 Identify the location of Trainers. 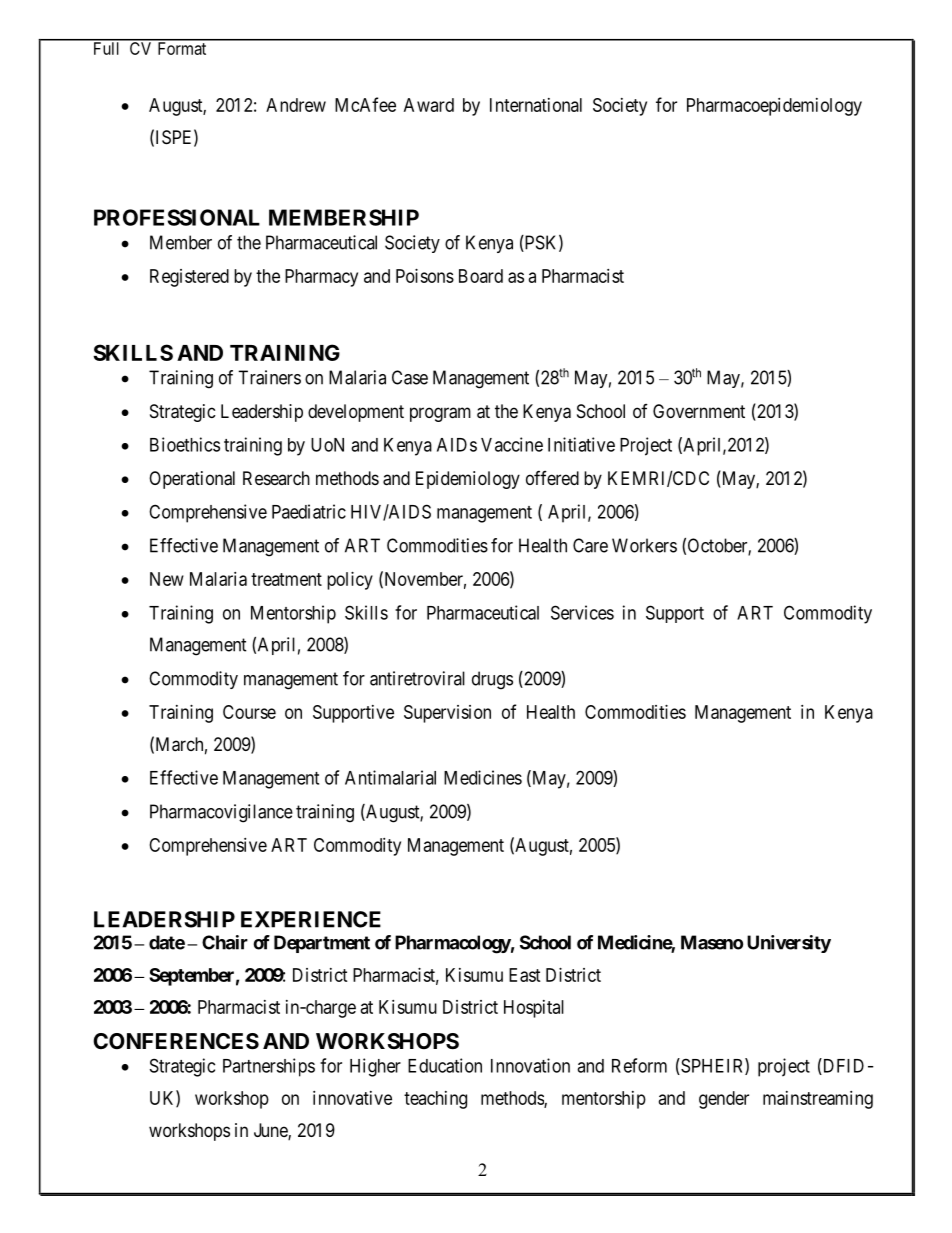
(269, 377).
